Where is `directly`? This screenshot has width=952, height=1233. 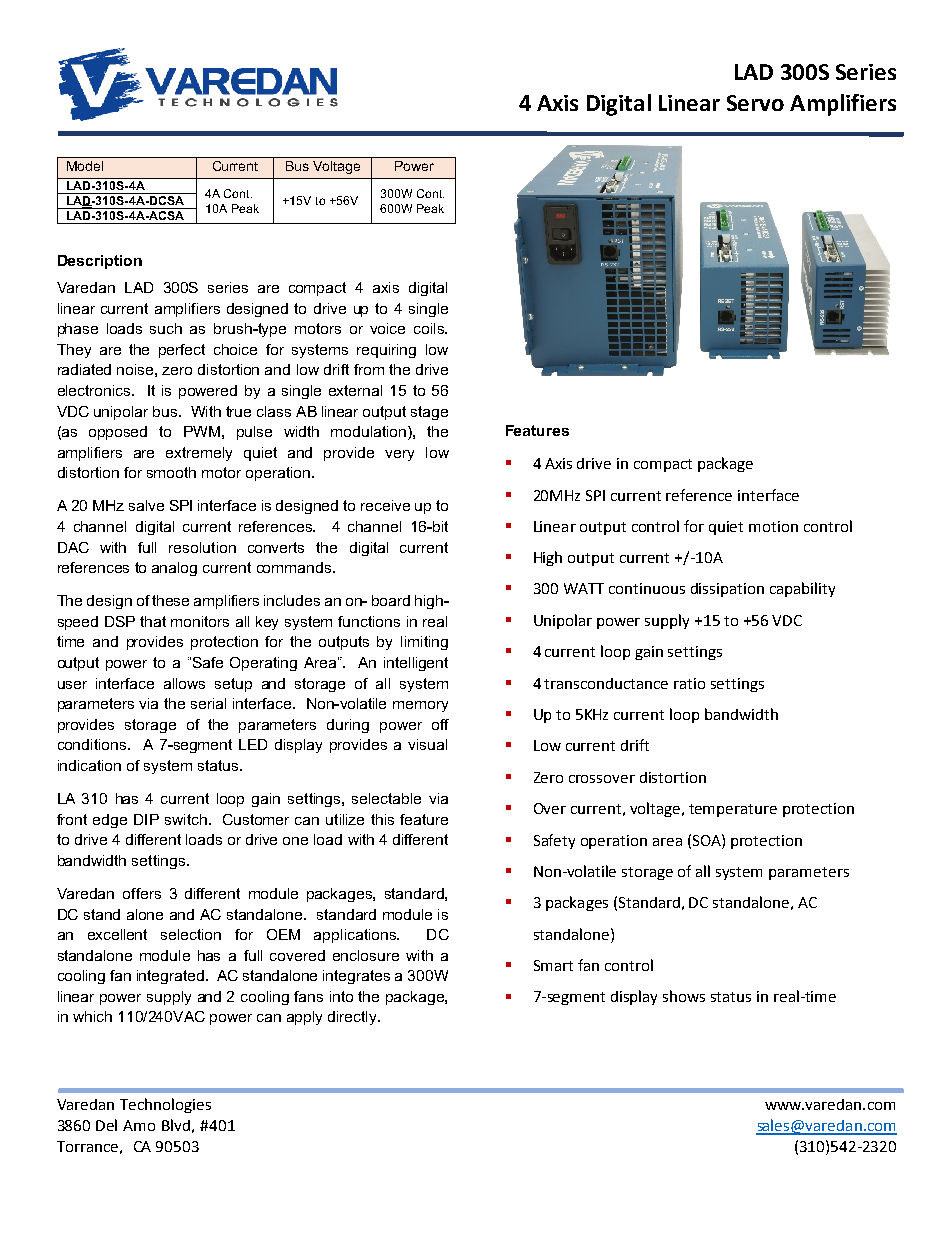
directly is located at coordinates (353, 1018).
